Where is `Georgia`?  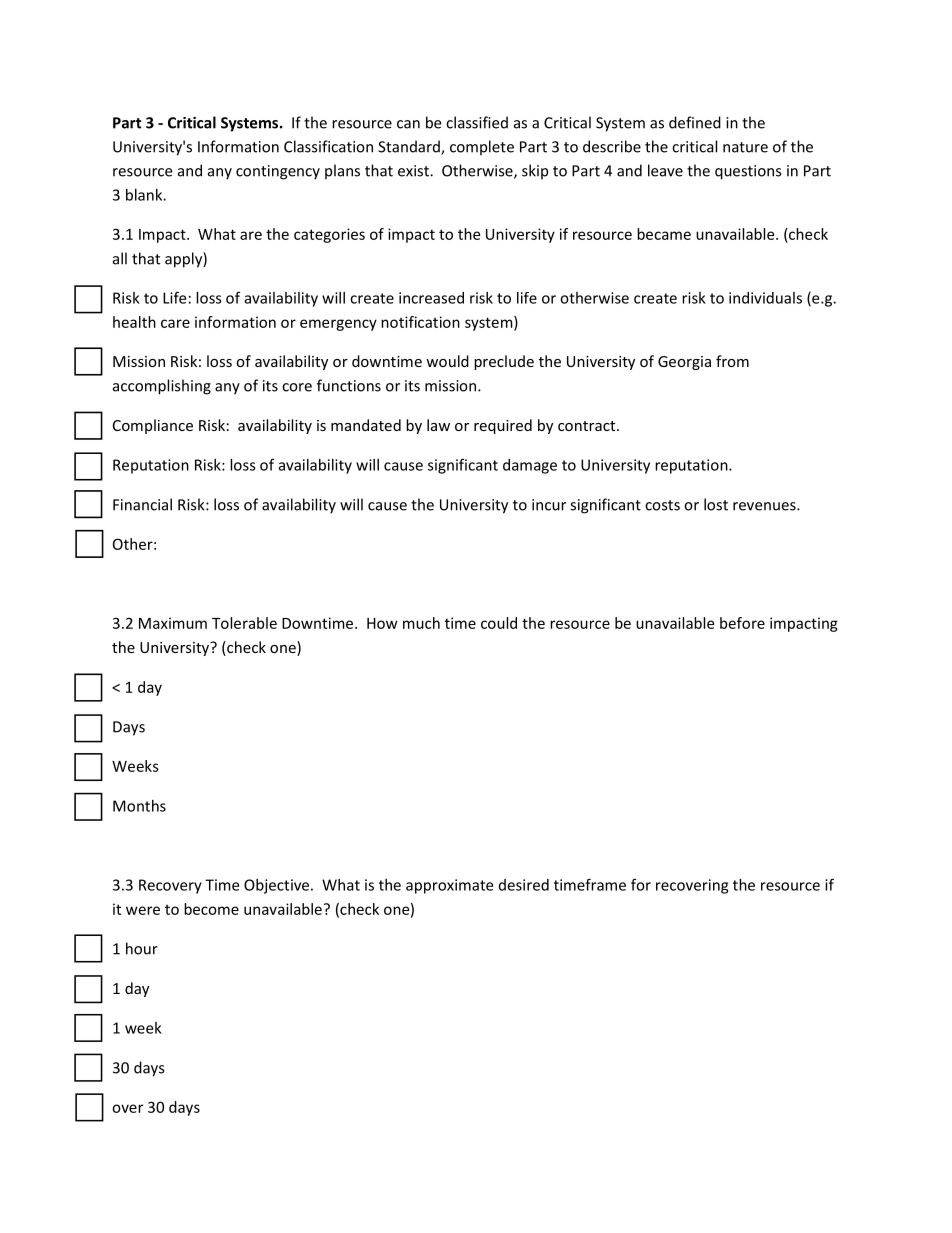 Georgia is located at coordinates (684, 363).
